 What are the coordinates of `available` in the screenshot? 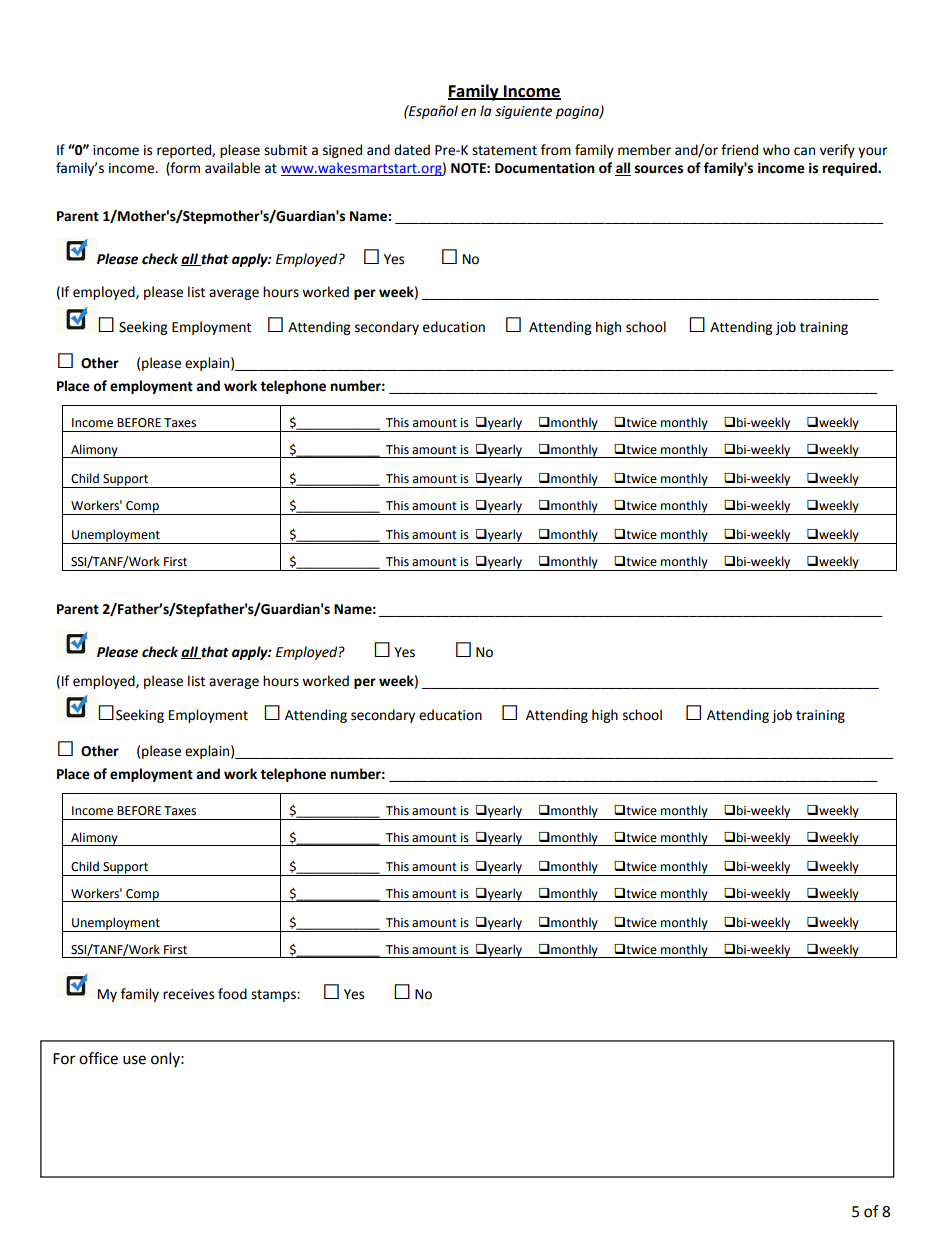 It's located at (232, 168).
